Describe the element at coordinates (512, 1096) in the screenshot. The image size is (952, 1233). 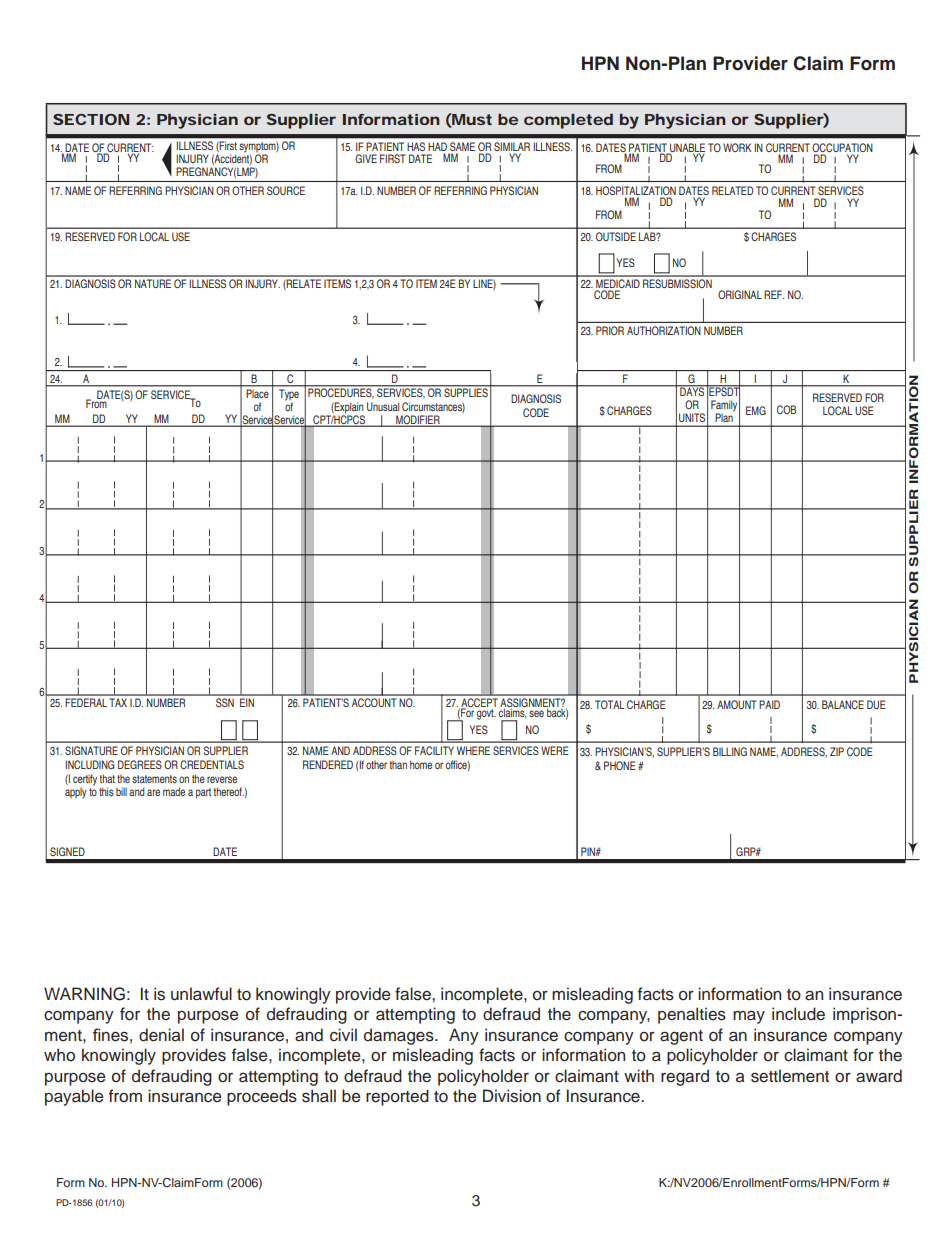
I see `Division` at that location.
